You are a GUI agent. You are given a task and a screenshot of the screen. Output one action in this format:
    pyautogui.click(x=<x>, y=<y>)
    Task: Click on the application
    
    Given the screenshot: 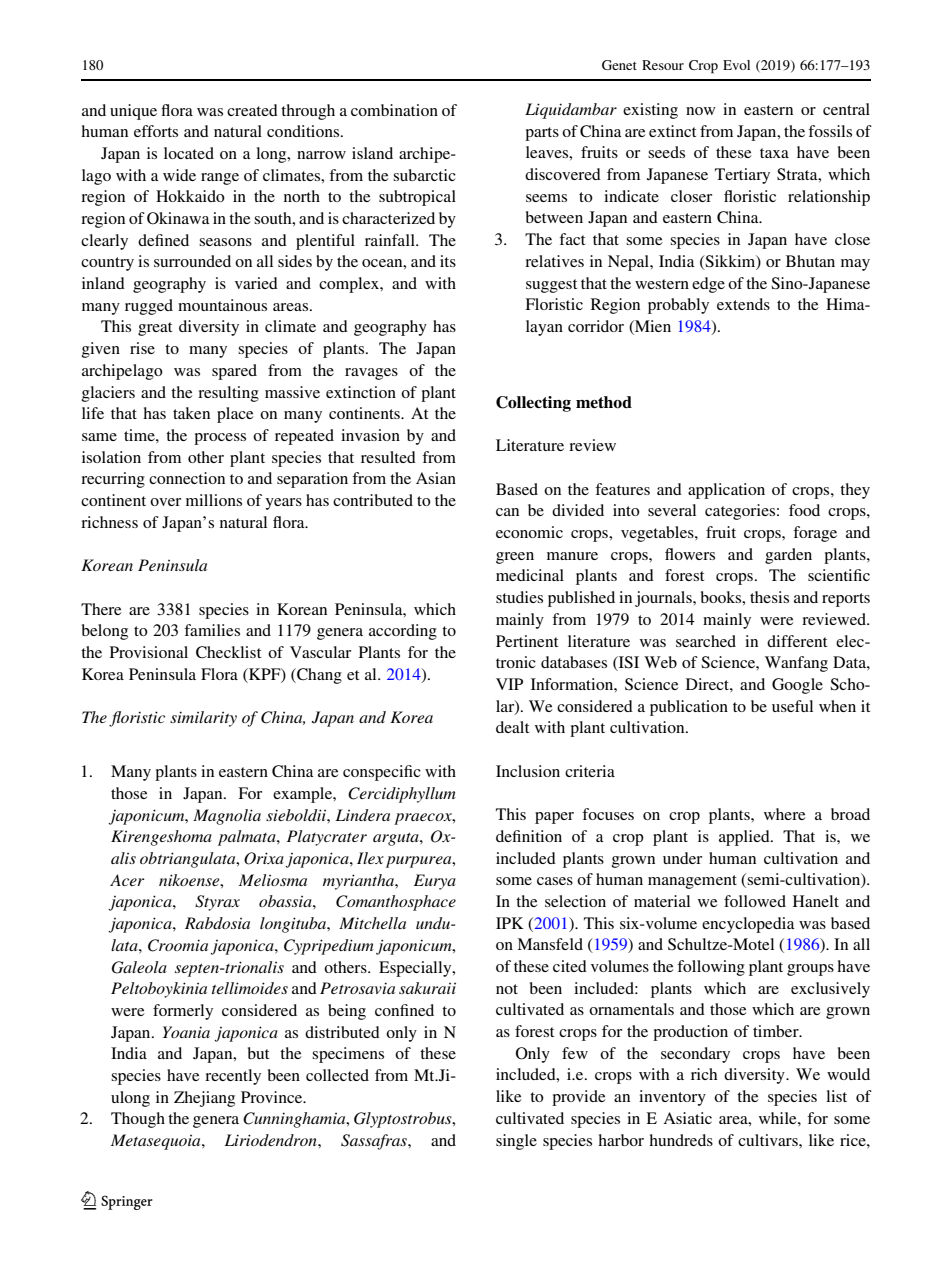 What is the action you would take?
    pyautogui.click(x=726, y=491)
